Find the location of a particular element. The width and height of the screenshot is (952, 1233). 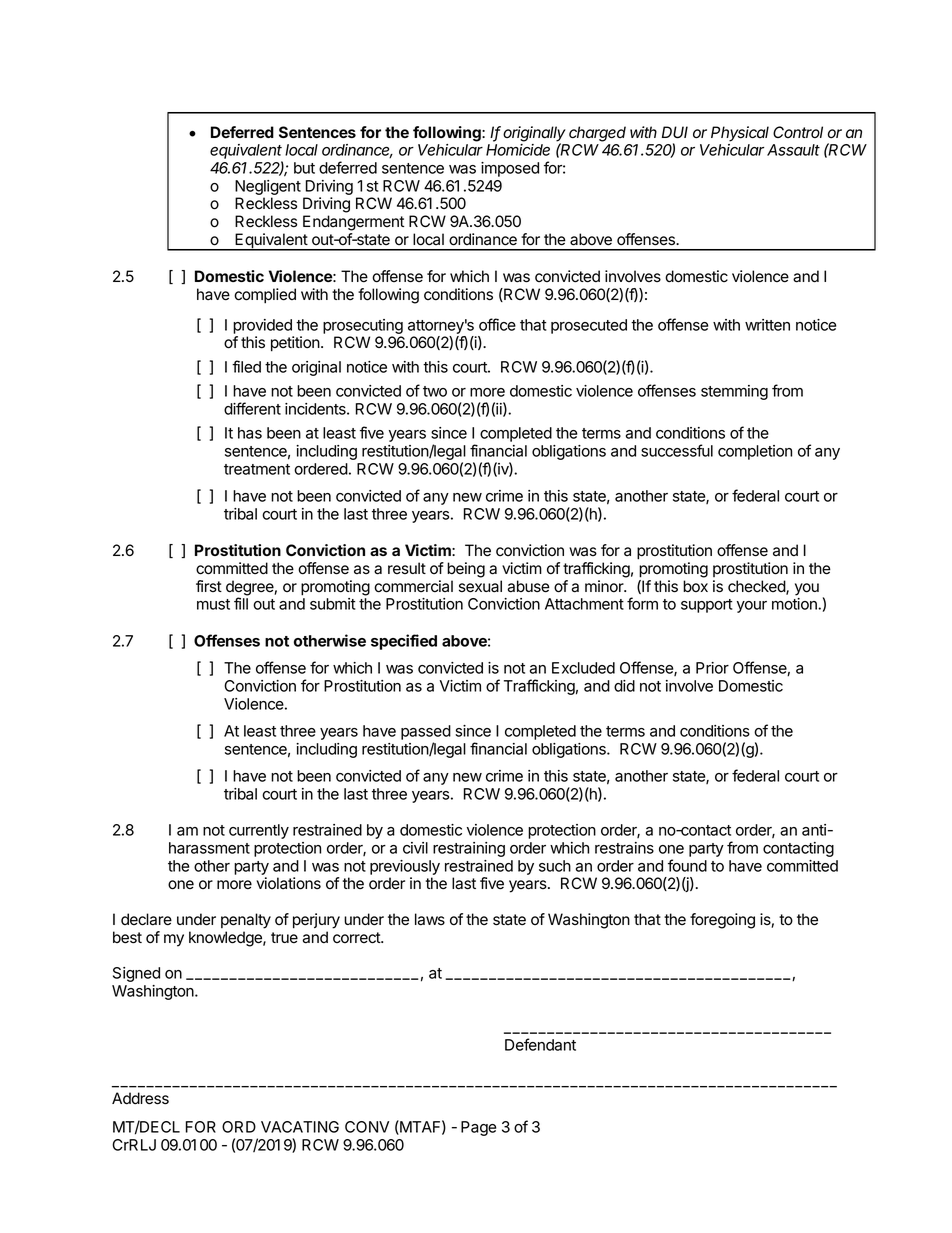

Page is located at coordinates (478, 1128).
